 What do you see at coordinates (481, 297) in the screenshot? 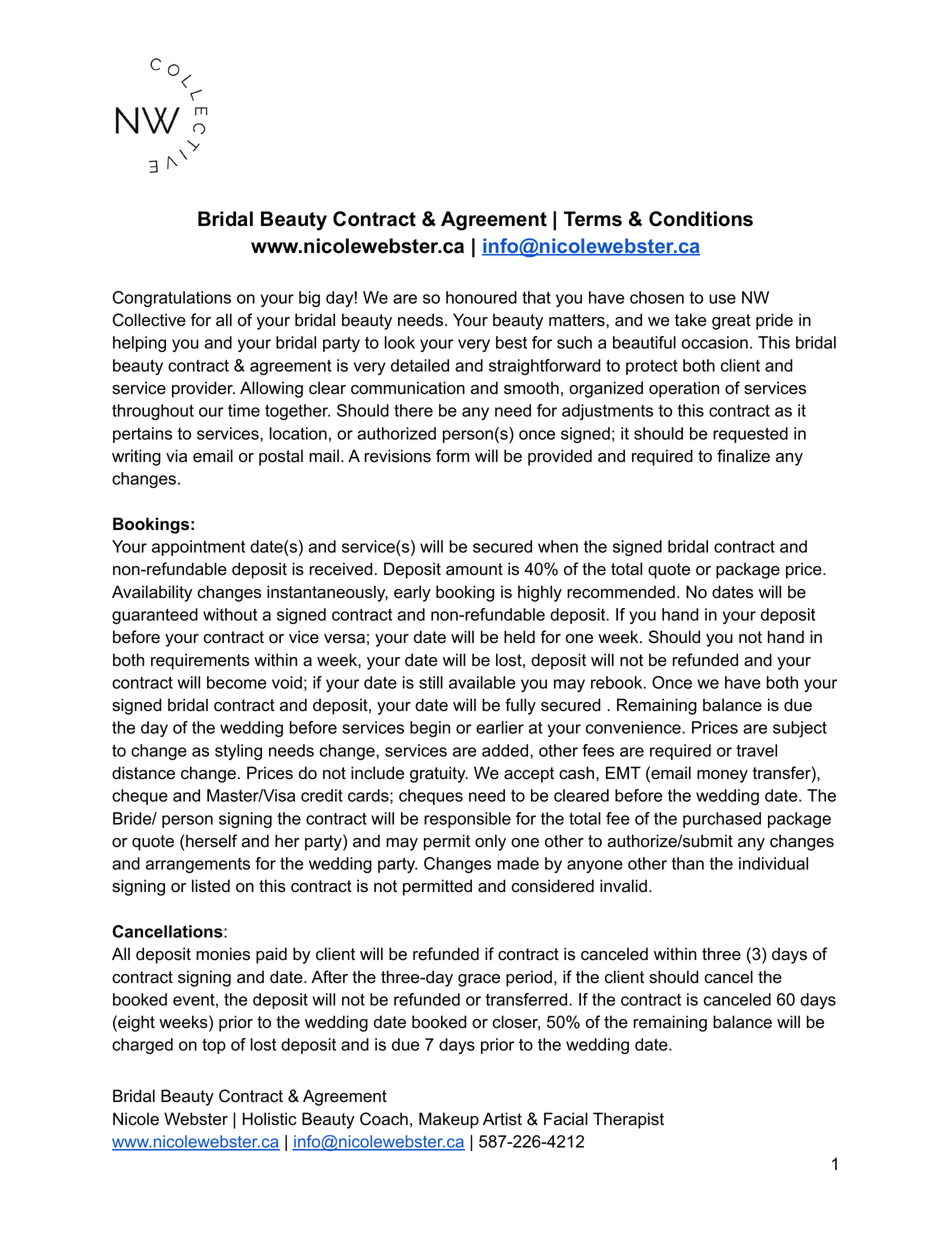
I see `honoured` at bounding box center [481, 297].
